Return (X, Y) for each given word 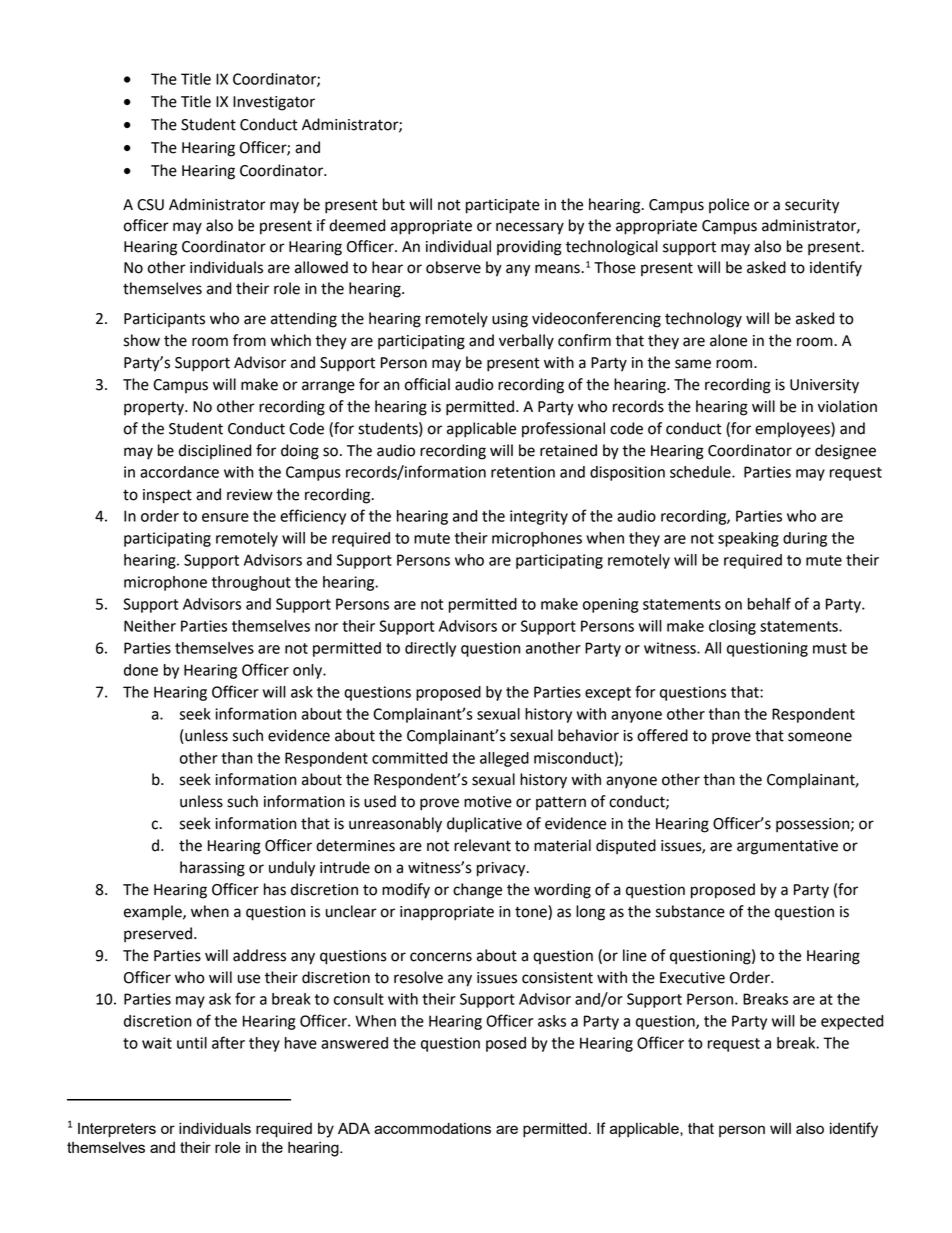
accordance (179, 472)
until (192, 1043)
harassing (212, 869)
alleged (504, 759)
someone (820, 737)
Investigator (274, 103)
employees (793, 430)
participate (503, 206)
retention (523, 472)
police (729, 205)
